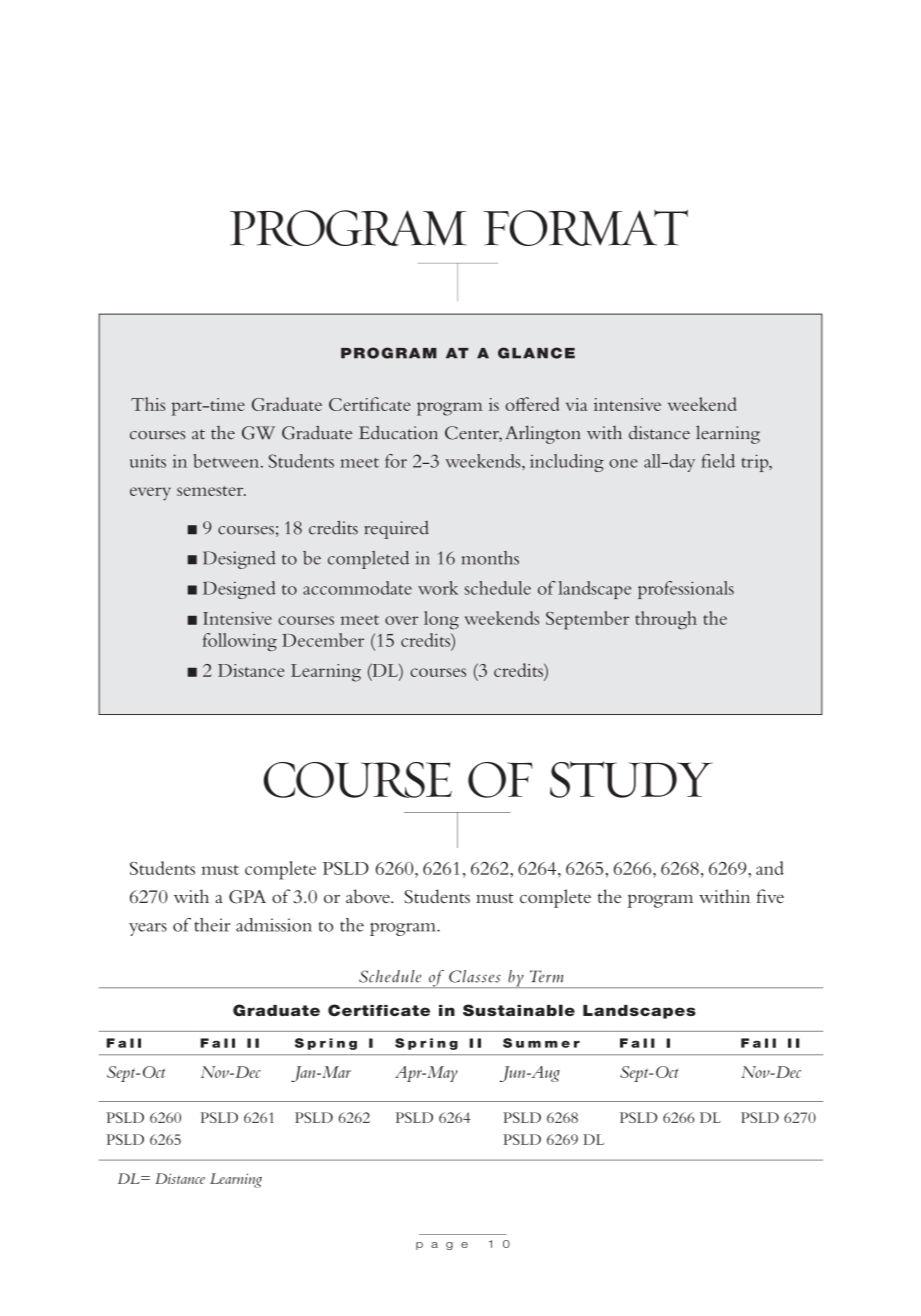 This screenshot has width=921, height=1316. I want to click on their, so click(212, 925).
